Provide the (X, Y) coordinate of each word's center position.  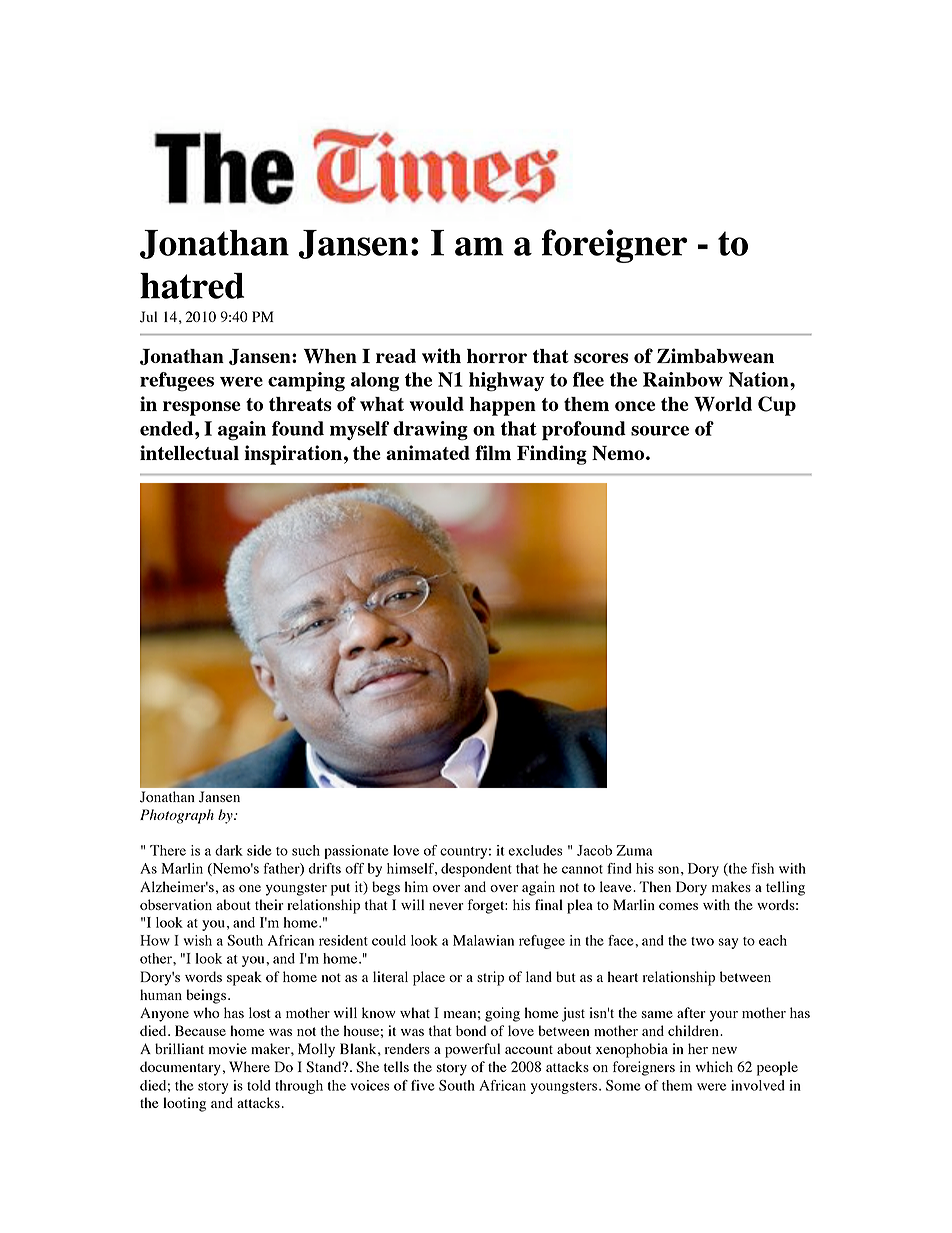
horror (497, 356)
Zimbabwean (715, 355)
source (660, 431)
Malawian (483, 940)
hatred (192, 286)
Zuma (634, 850)
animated (428, 452)
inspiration (293, 455)
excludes (535, 850)
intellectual (189, 452)
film (493, 452)
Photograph (177, 816)
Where (249, 1066)
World (723, 404)
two (702, 941)
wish (198, 940)
